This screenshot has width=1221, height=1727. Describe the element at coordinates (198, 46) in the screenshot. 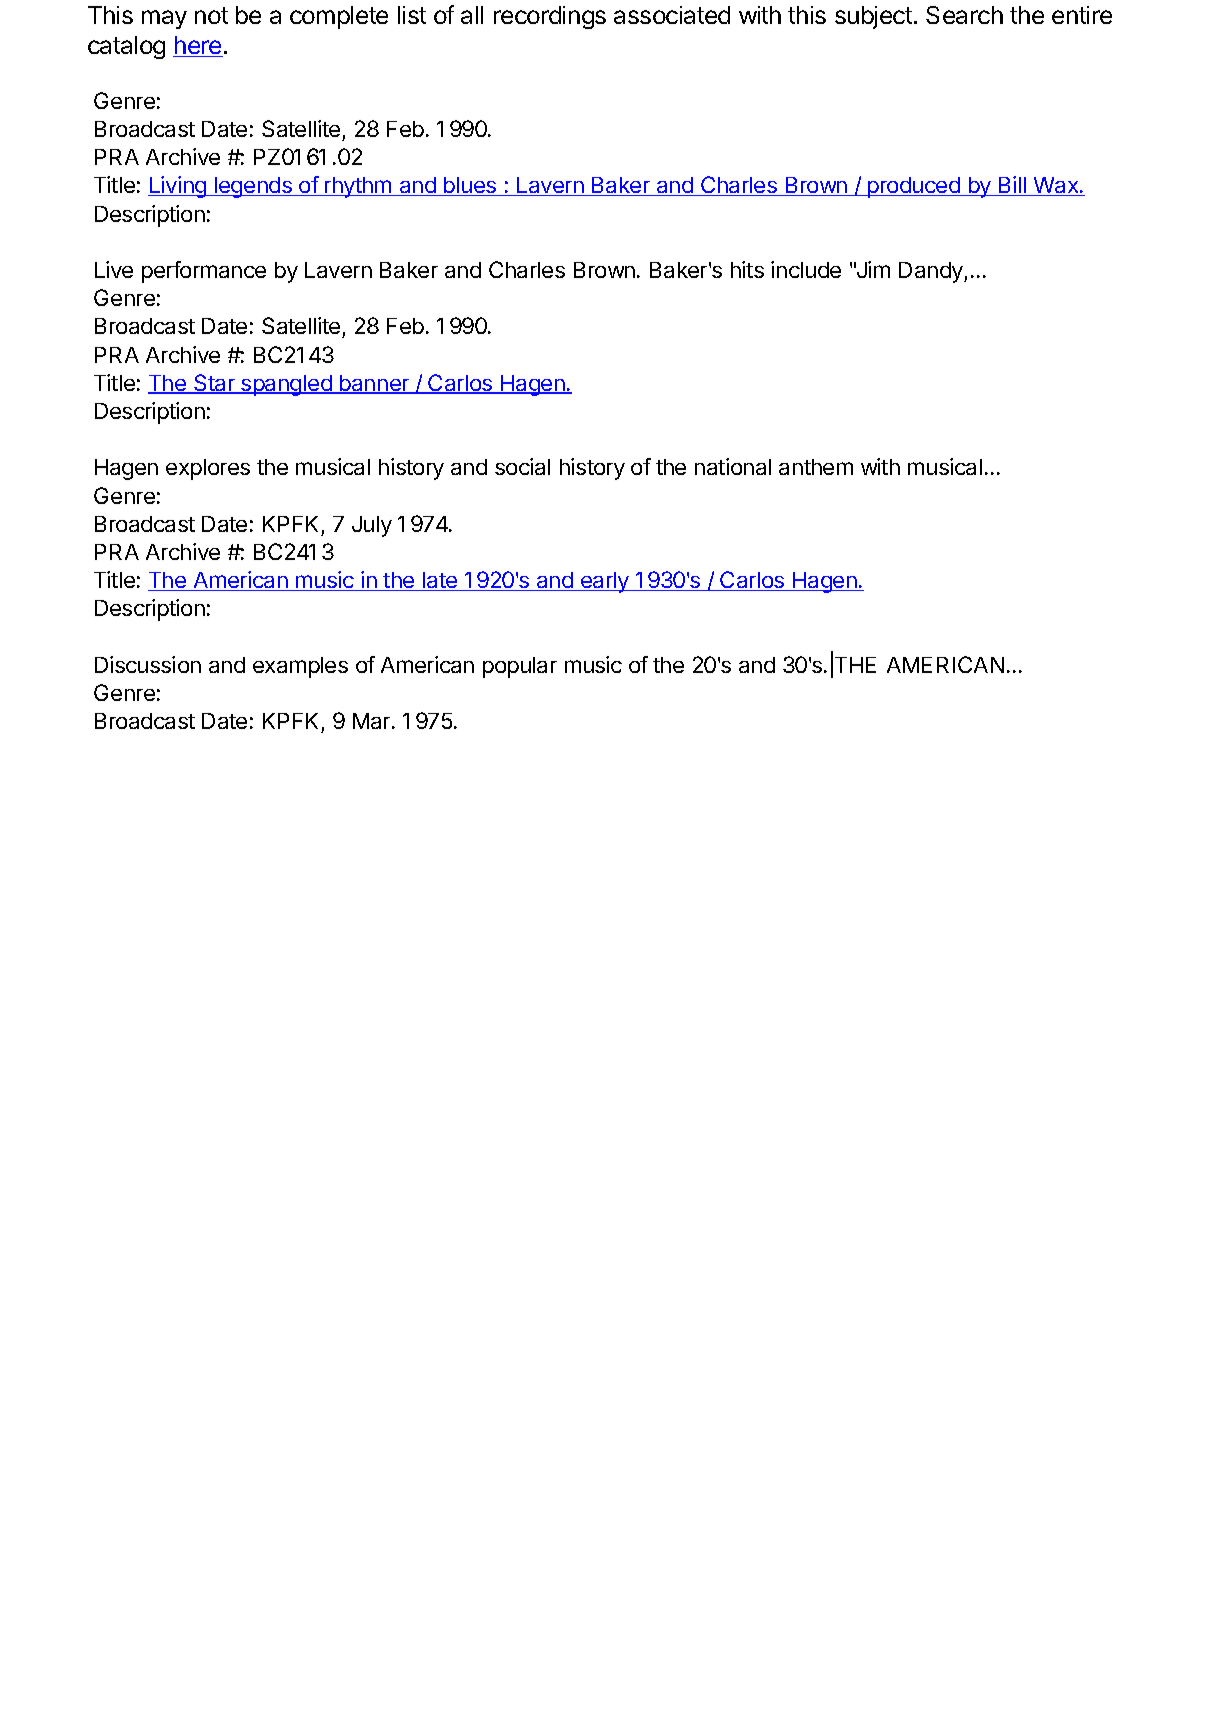

I see `here` at that location.
